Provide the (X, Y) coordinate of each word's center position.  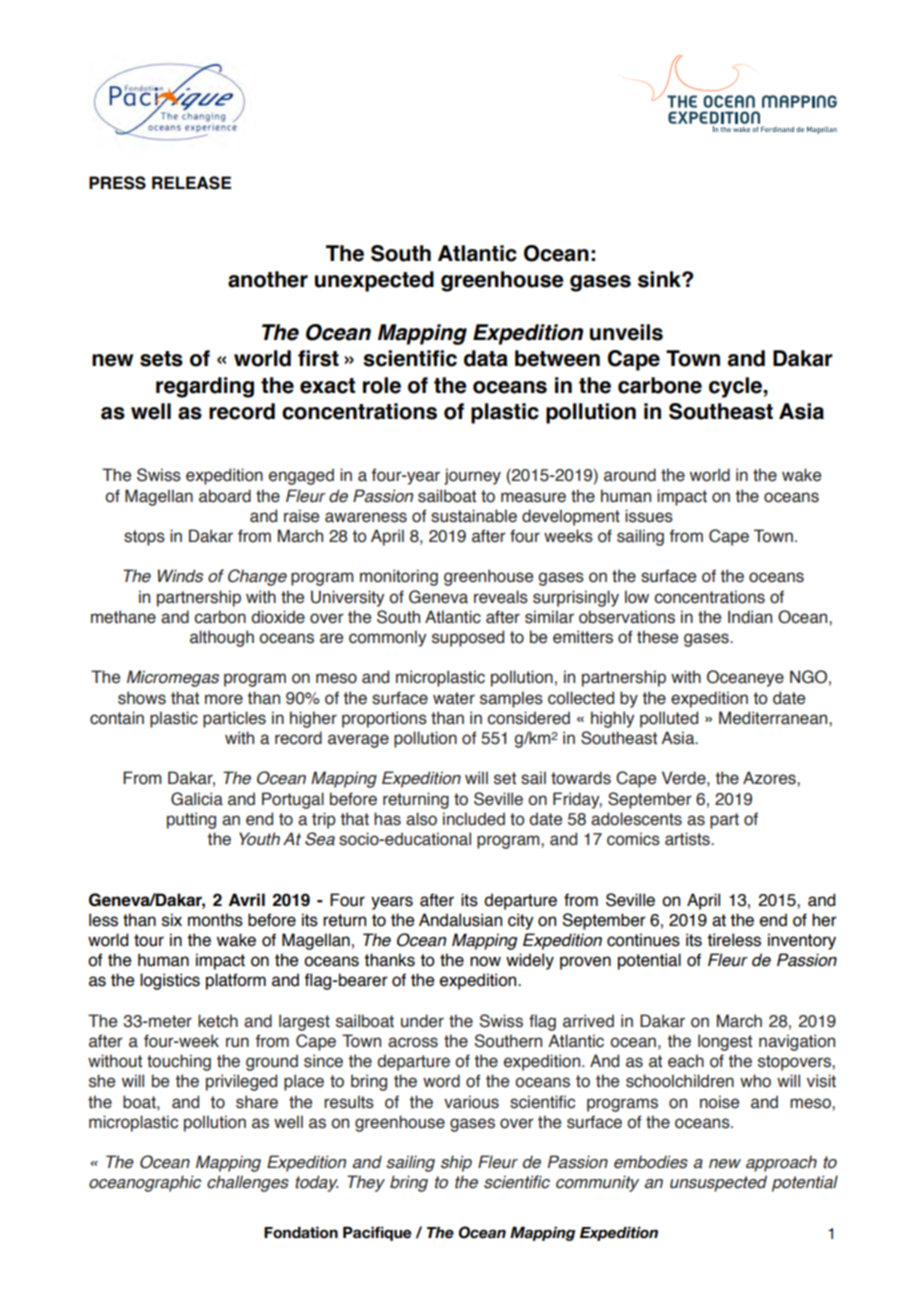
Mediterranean (774, 718)
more (224, 699)
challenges (248, 1183)
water (454, 698)
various (471, 1102)
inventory (802, 941)
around (630, 475)
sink (660, 279)
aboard (225, 496)
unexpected (374, 281)
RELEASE (191, 183)
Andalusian (460, 920)
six (172, 920)
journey (472, 476)
